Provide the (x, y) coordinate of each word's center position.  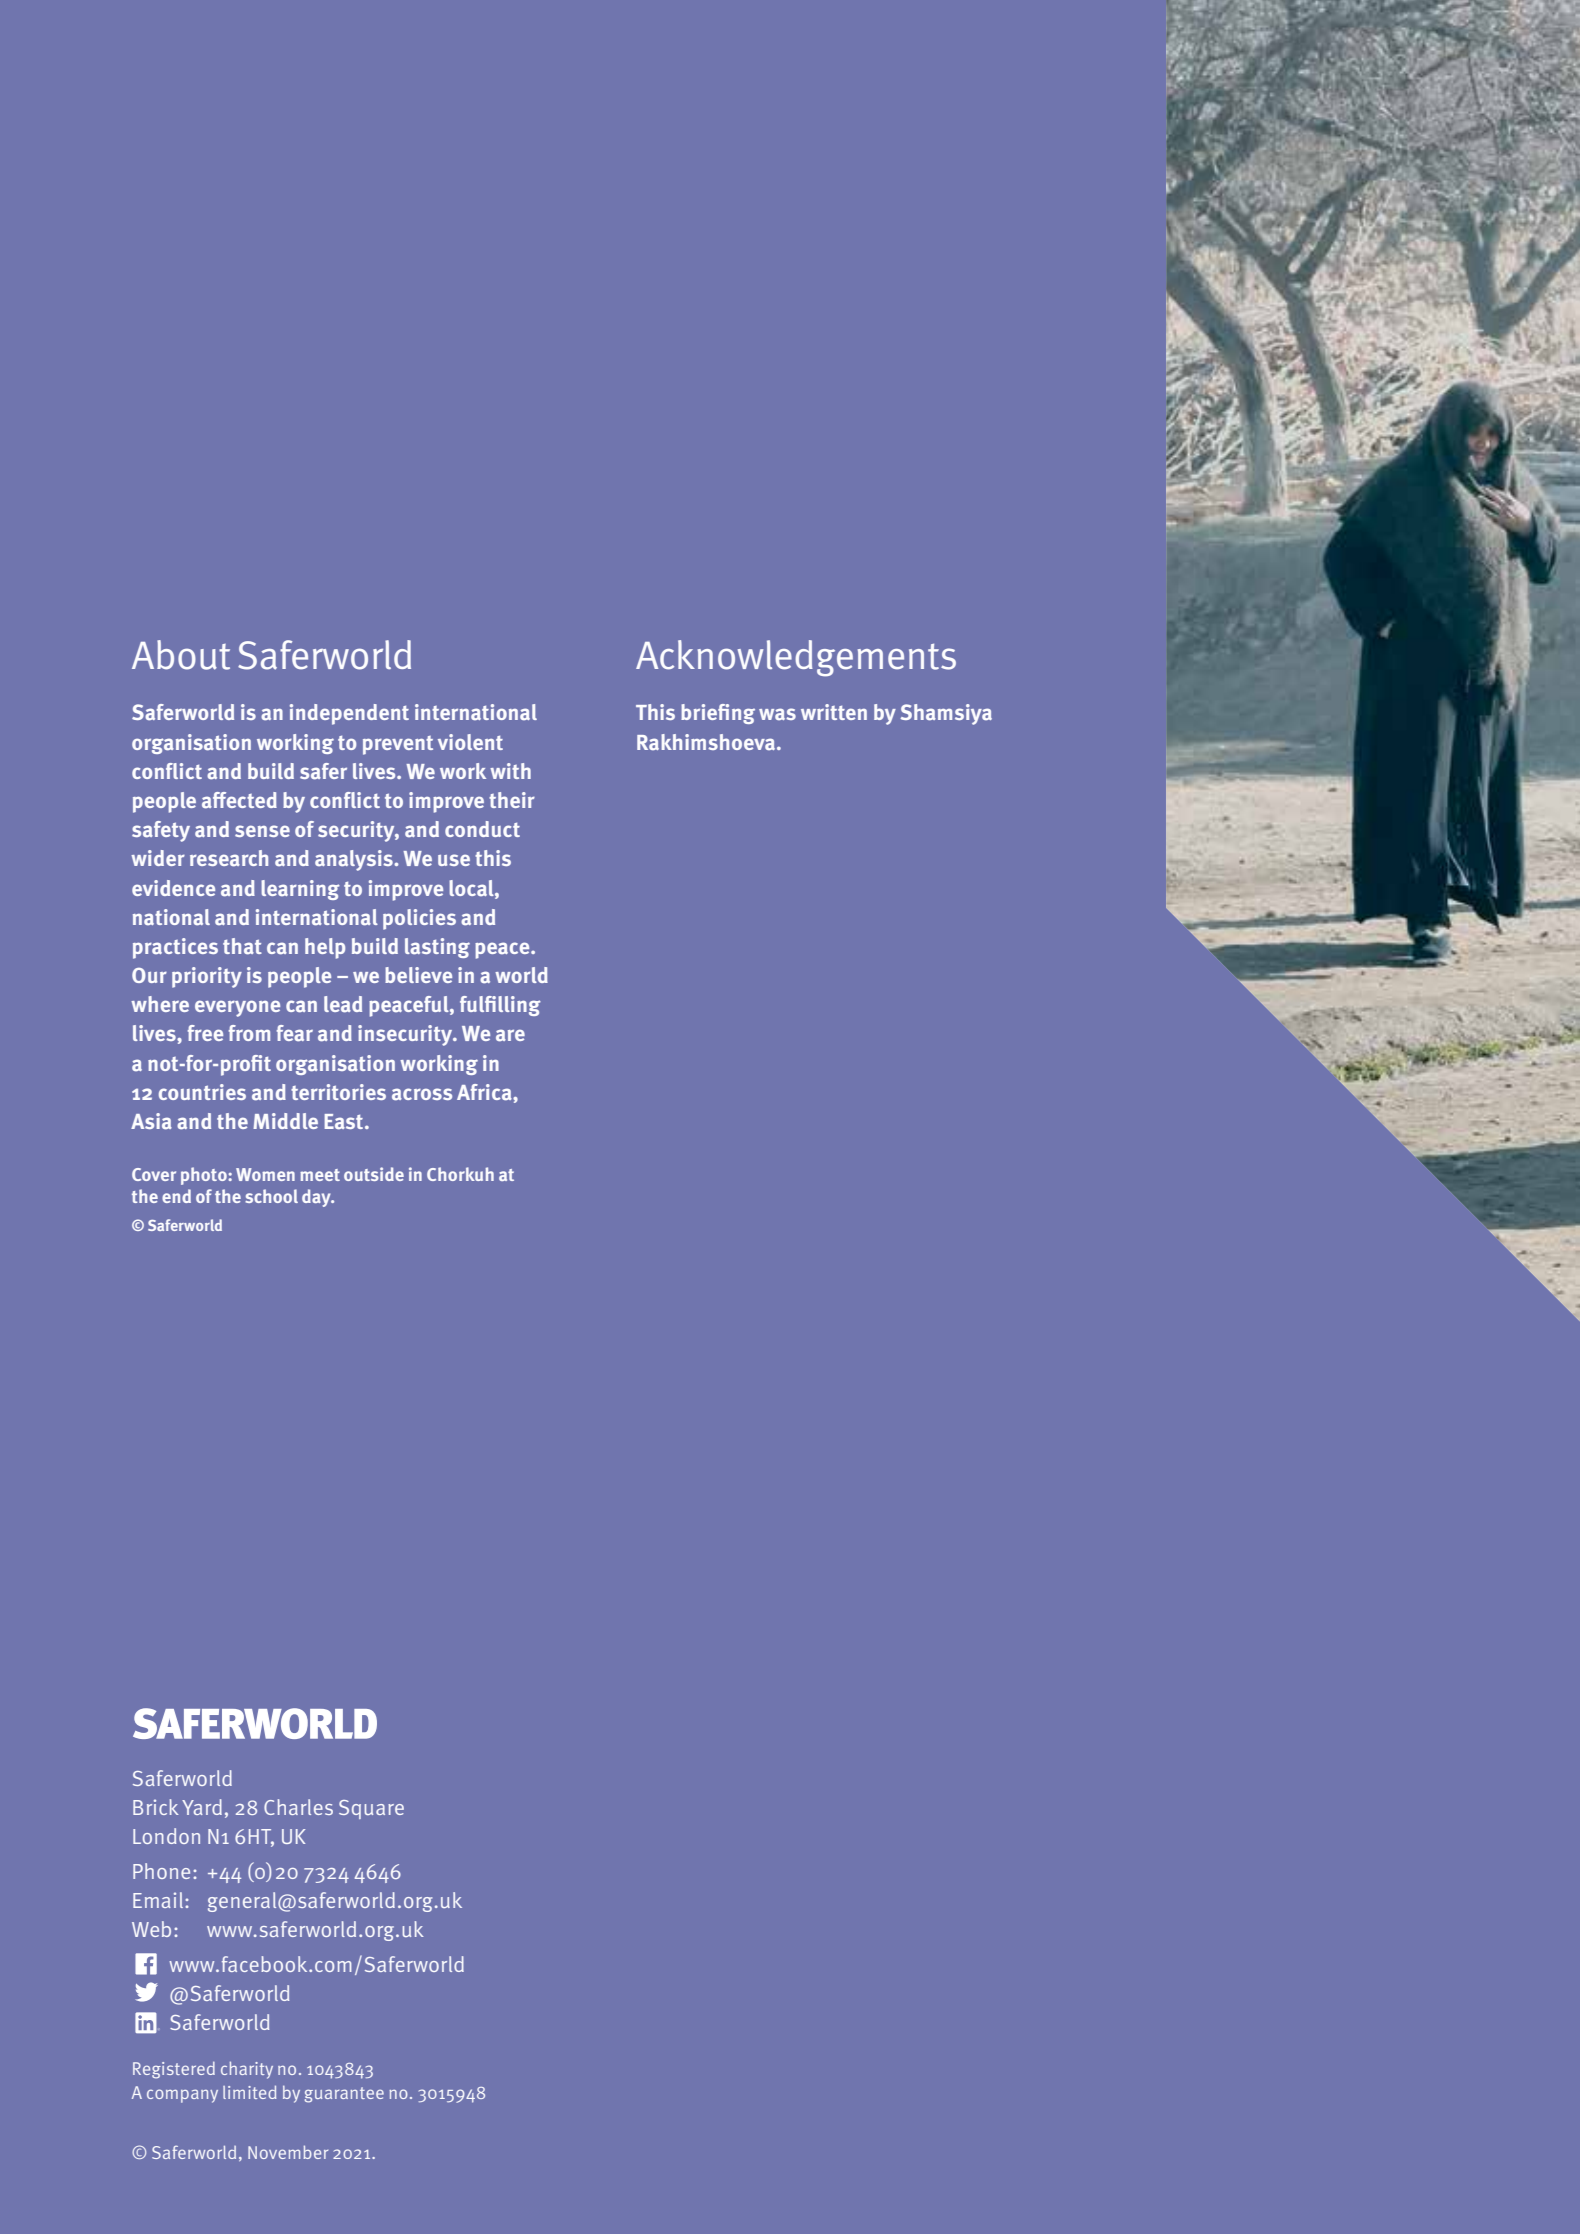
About (181, 655)
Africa (485, 1092)
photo (205, 1176)
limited (249, 2092)
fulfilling (500, 1006)
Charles (298, 1807)
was (777, 714)
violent (470, 742)
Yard (202, 1807)
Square (371, 1809)
